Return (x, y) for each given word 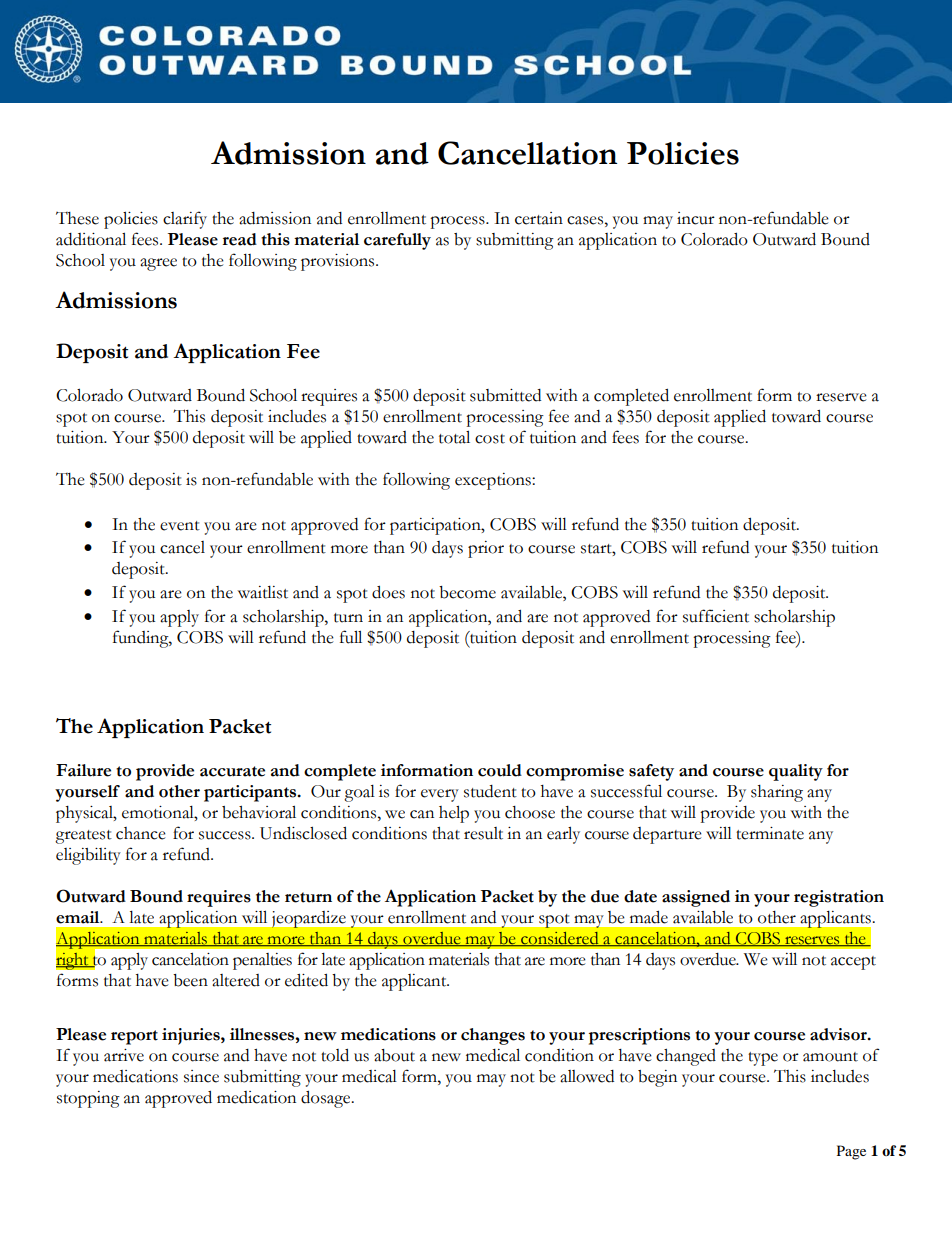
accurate (232, 771)
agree (158, 264)
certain (539, 218)
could (500, 770)
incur (696, 218)
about (394, 1055)
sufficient (716, 616)
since (201, 1076)
